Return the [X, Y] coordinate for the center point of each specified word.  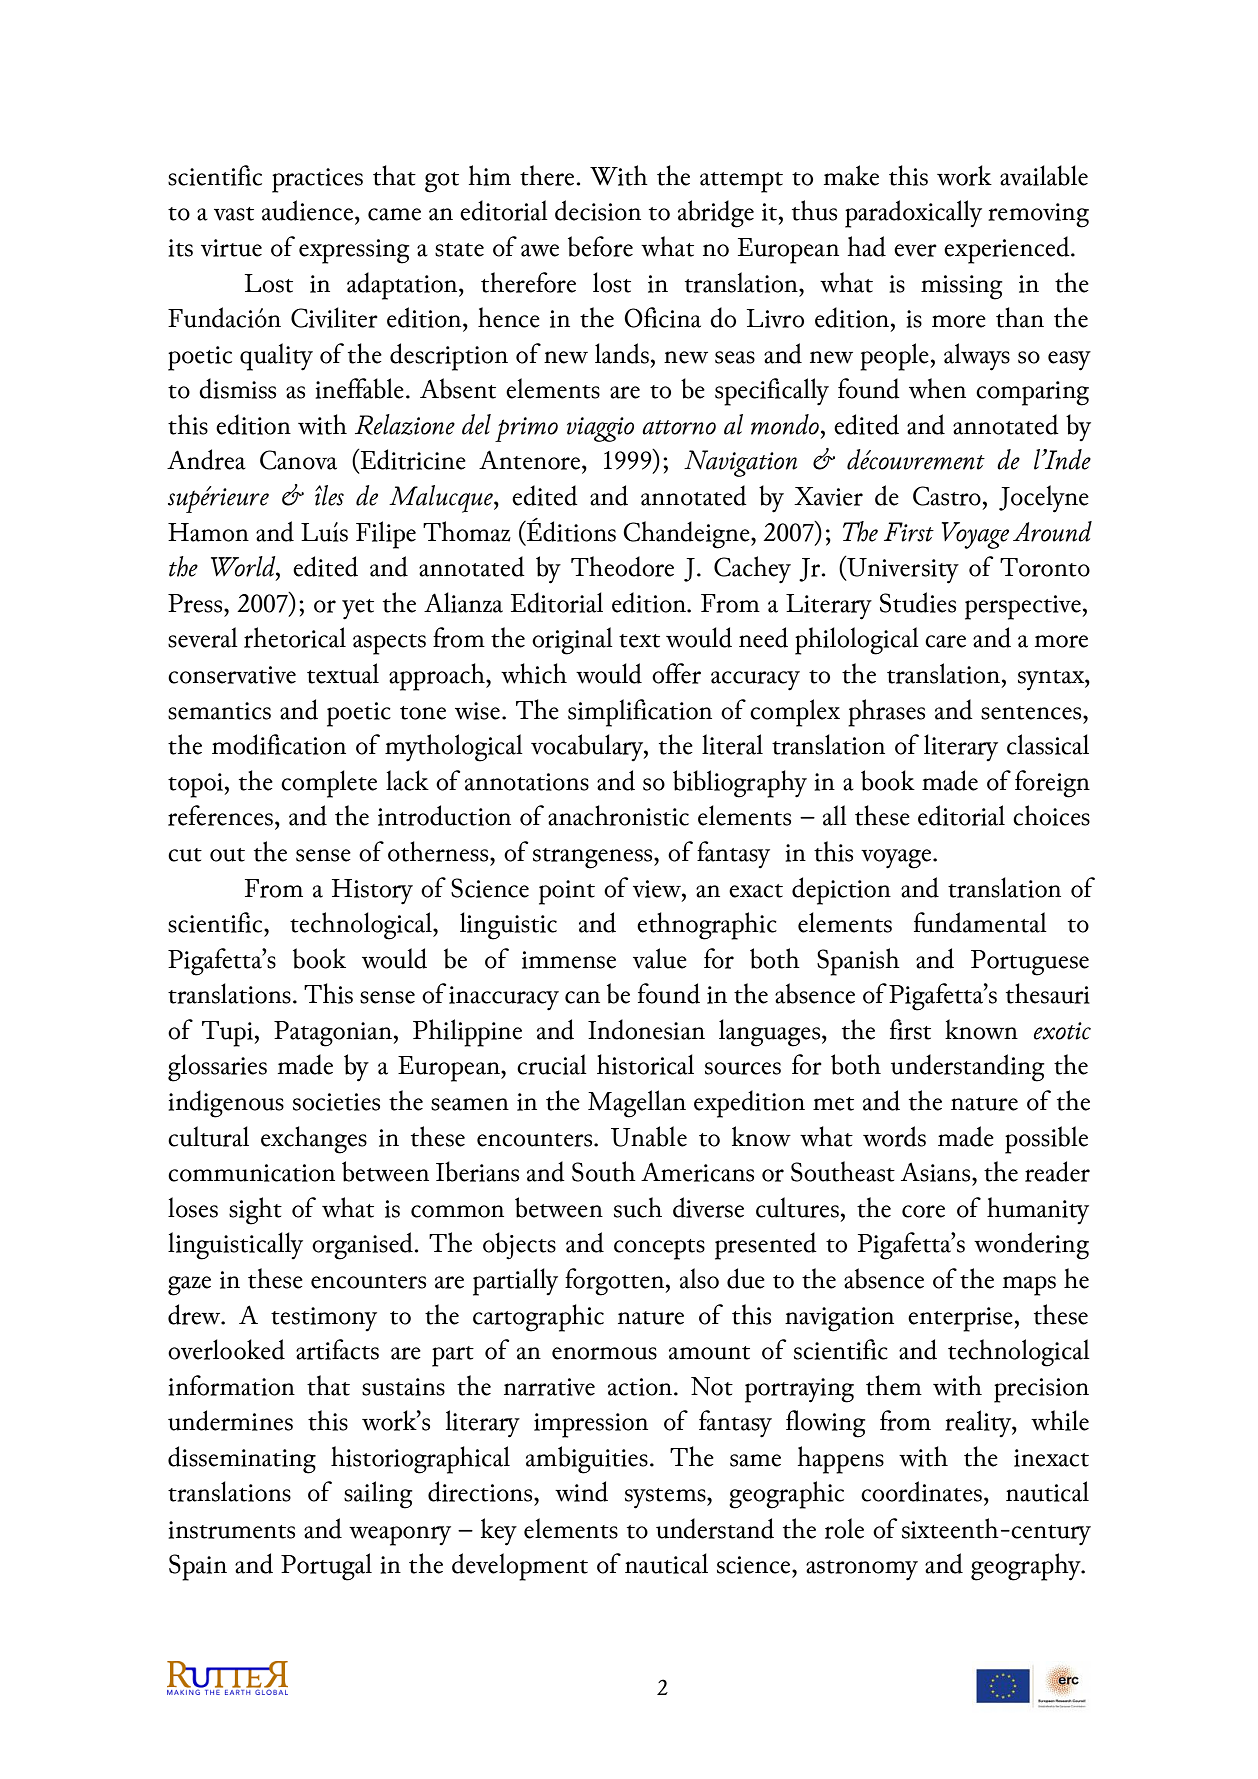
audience [309, 210]
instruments [231, 1530]
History [372, 892]
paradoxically [913, 214]
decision [598, 210]
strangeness [594, 858]
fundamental [980, 922]
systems [666, 1498]
